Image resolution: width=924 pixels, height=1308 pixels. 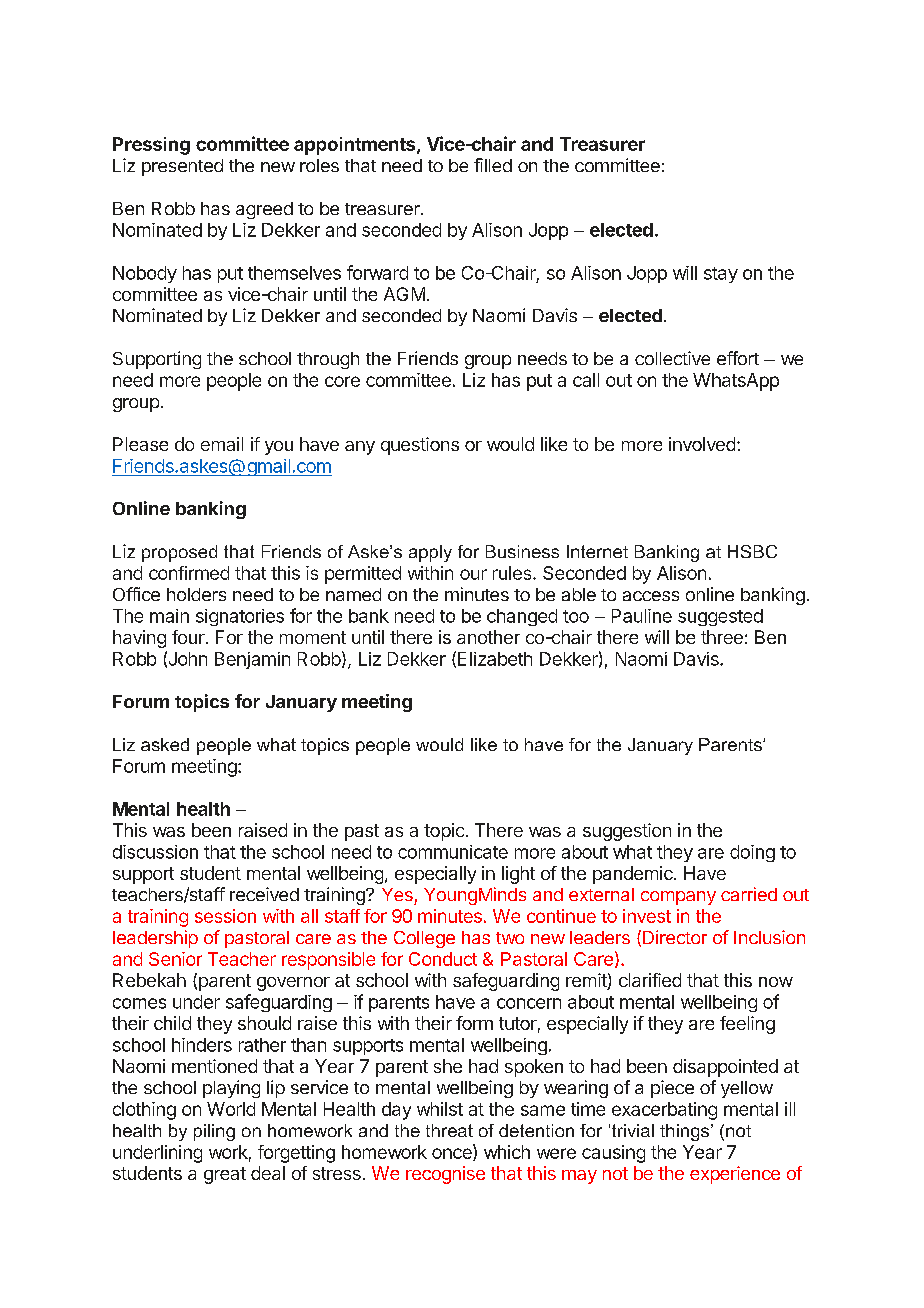 I want to click on presented, so click(x=182, y=167).
